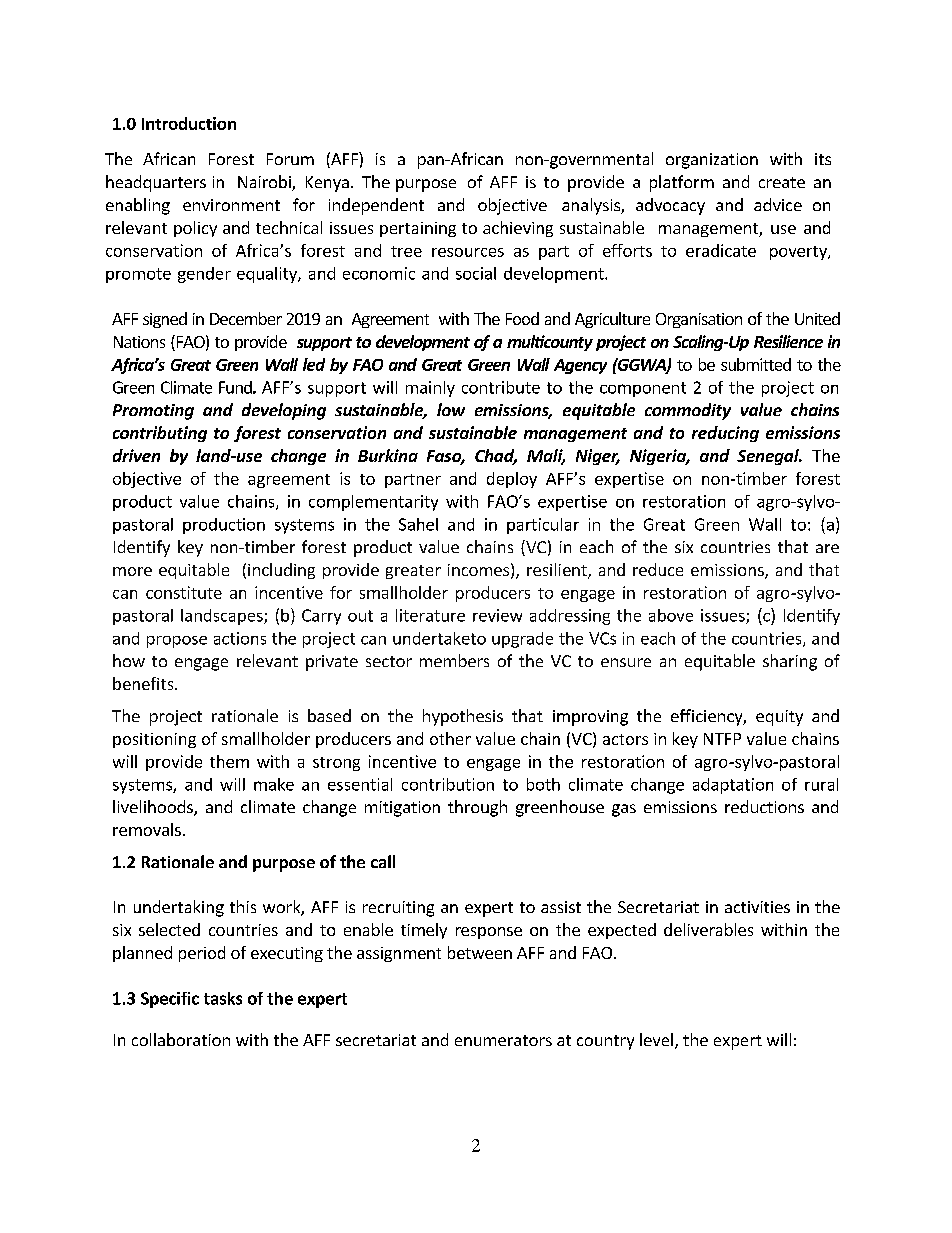 The height and width of the screenshot is (1233, 952). I want to click on constitute, so click(184, 592).
